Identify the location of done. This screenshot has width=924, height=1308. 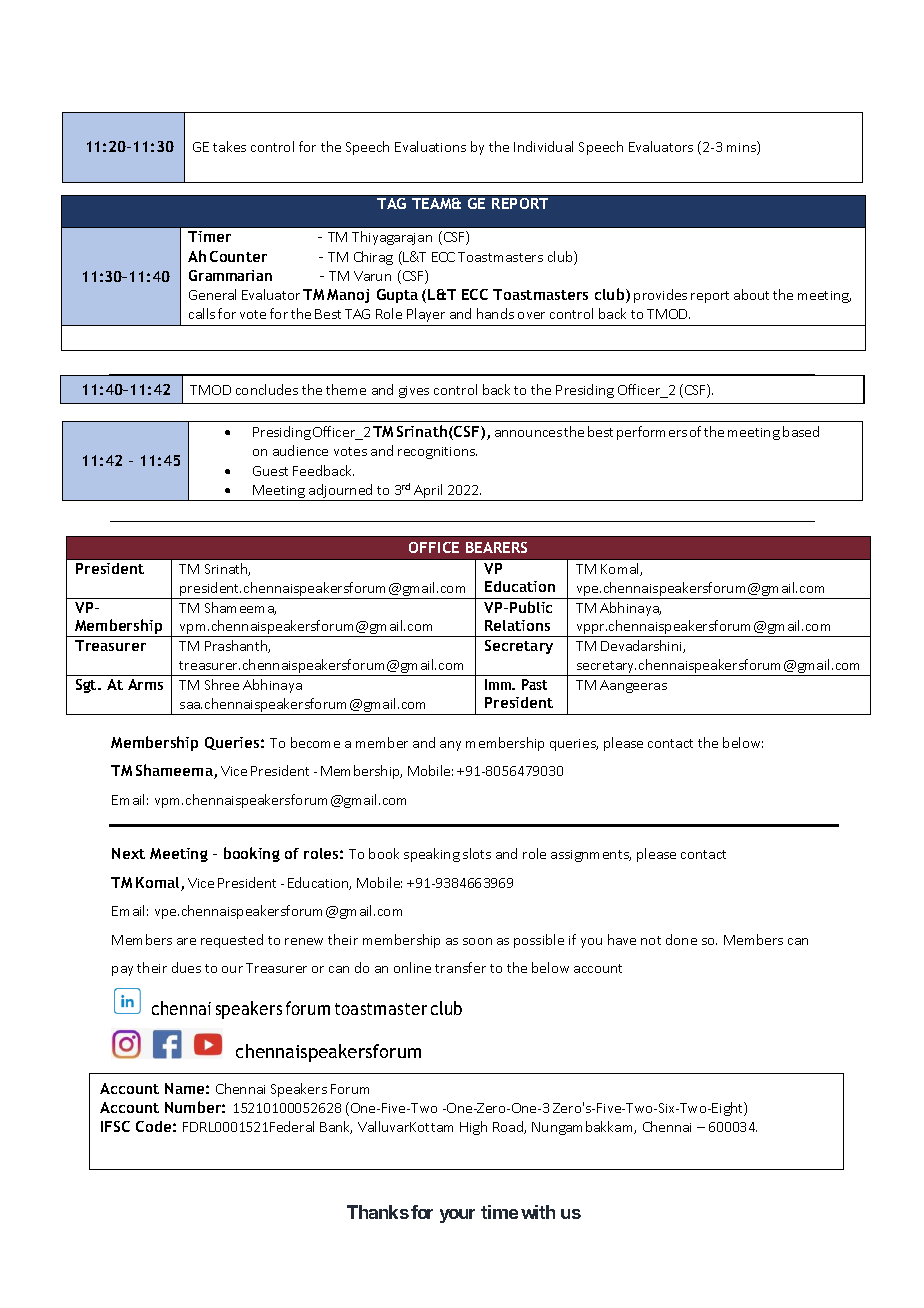
(681, 939).
